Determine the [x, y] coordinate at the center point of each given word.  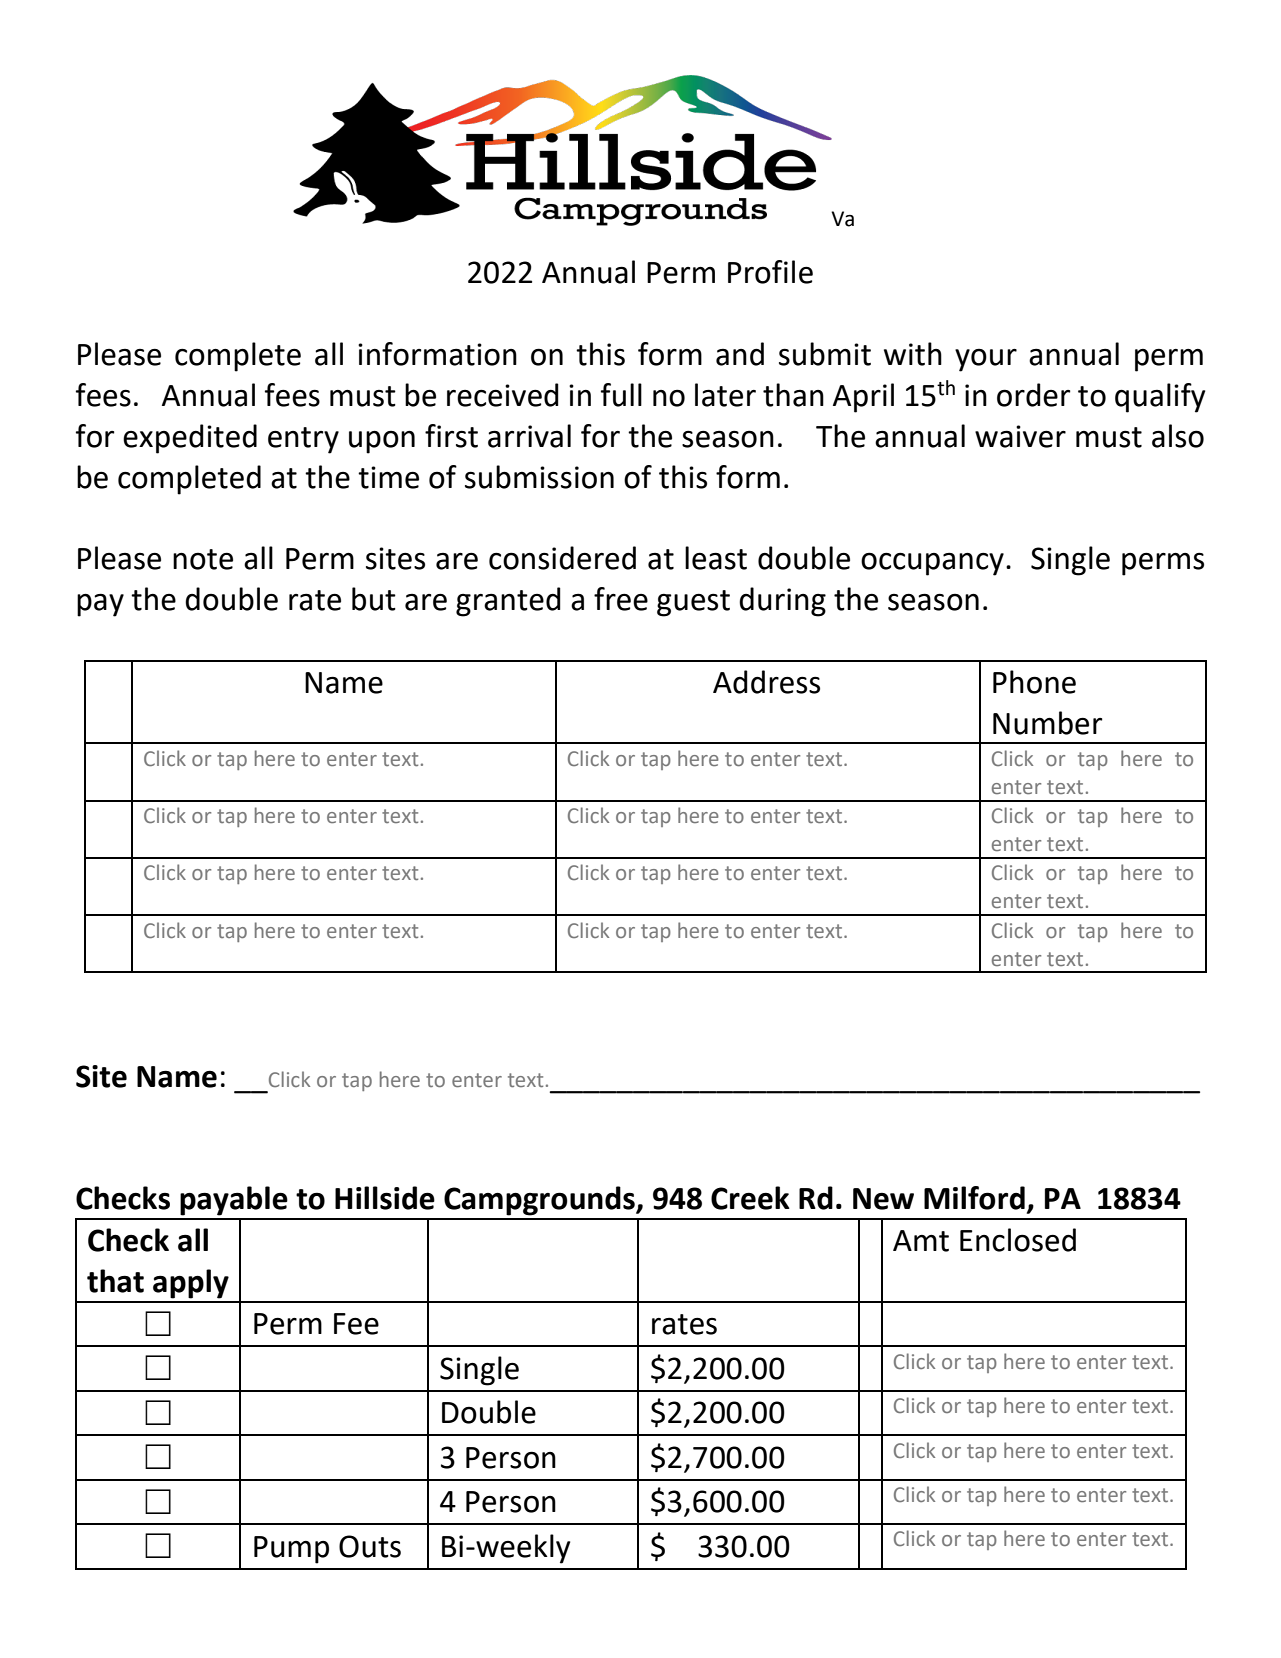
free [621, 599]
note [203, 559]
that [115, 1281]
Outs [370, 1546]
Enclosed [1018, 1240]
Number [1048, 723]
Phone [1034, 682]
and [740, 354]
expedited [190, 439]
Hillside [385, 1198]
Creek [750, 1198]
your [986, 360]
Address [766, 682]
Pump [291, 1550]
